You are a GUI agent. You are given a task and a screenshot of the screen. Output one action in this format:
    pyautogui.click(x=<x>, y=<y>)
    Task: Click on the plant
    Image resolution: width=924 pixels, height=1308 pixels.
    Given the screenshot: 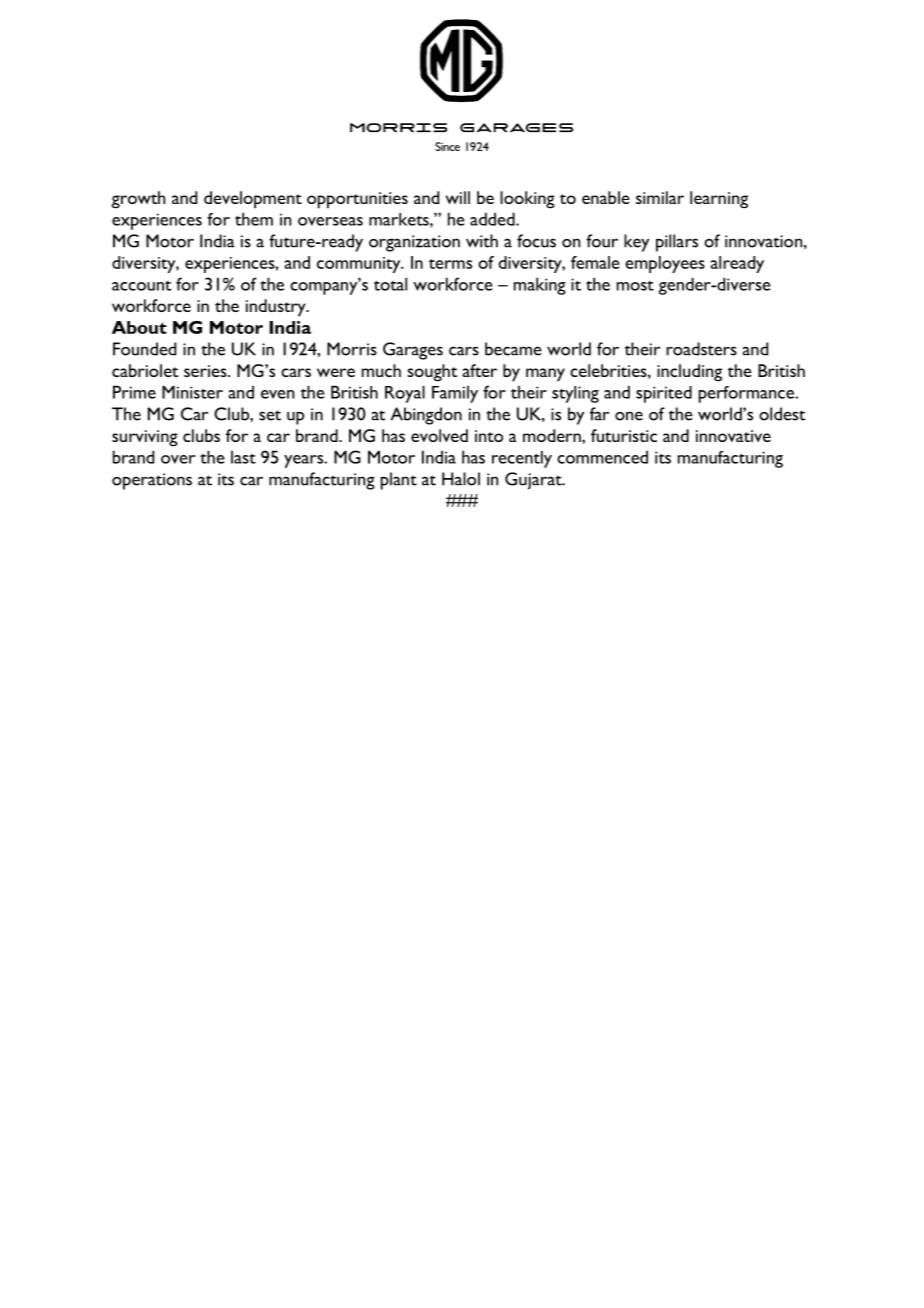 What is the action you would take?
    pyautogui.click(x=399, y=481)
